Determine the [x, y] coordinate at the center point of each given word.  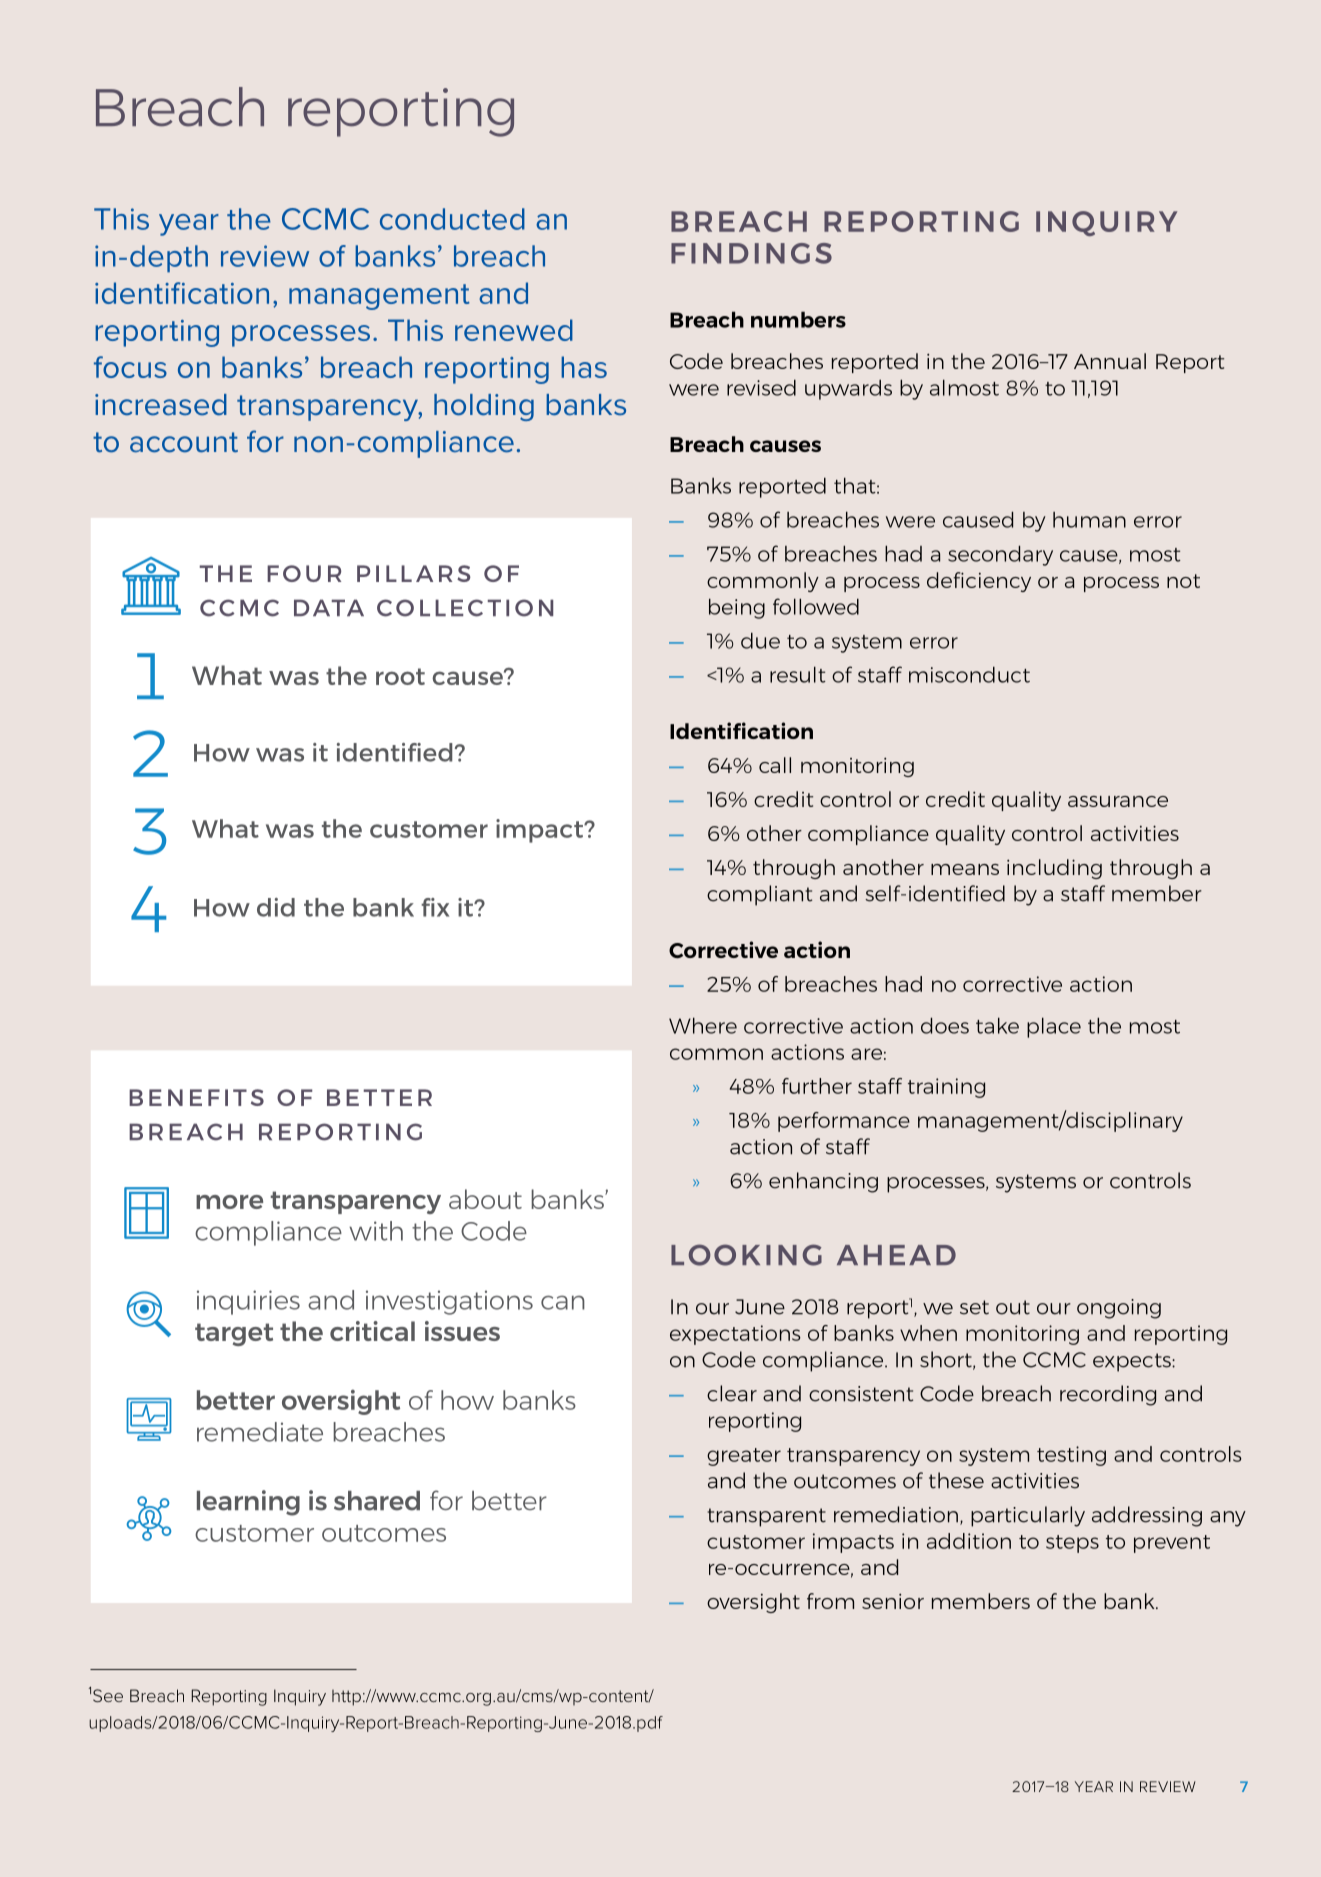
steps [1072, 1544]
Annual [1110, 361]
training [946, 1088]
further [817, 1086]
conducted [452, 219]
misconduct [969, 674]
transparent [766, 1517]
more [229, 1202]
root [400, 676]
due [760, 640]
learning [248, 1503]
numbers [798, 319]
